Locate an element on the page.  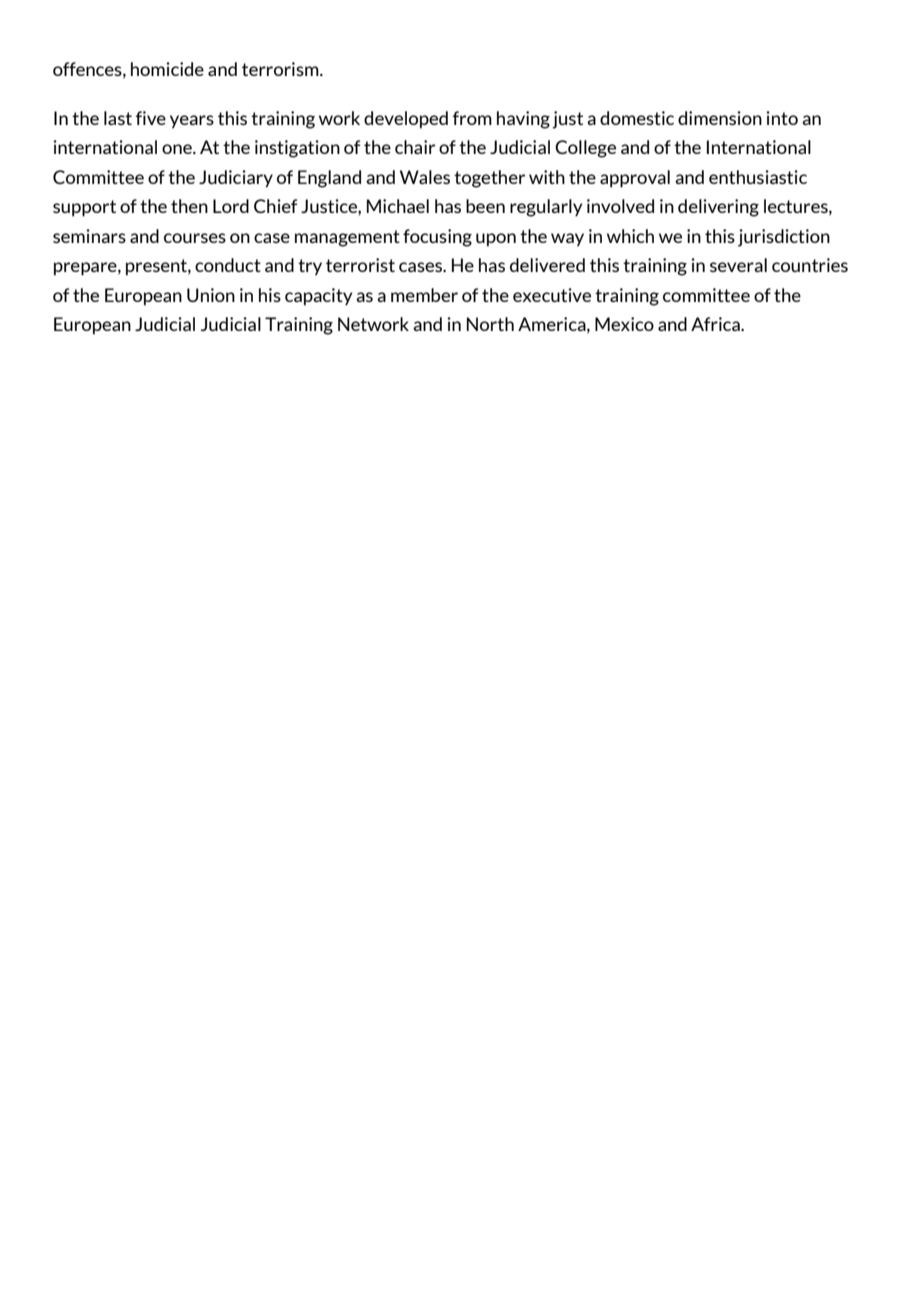
delivering is located at coordinates (718, 208).
